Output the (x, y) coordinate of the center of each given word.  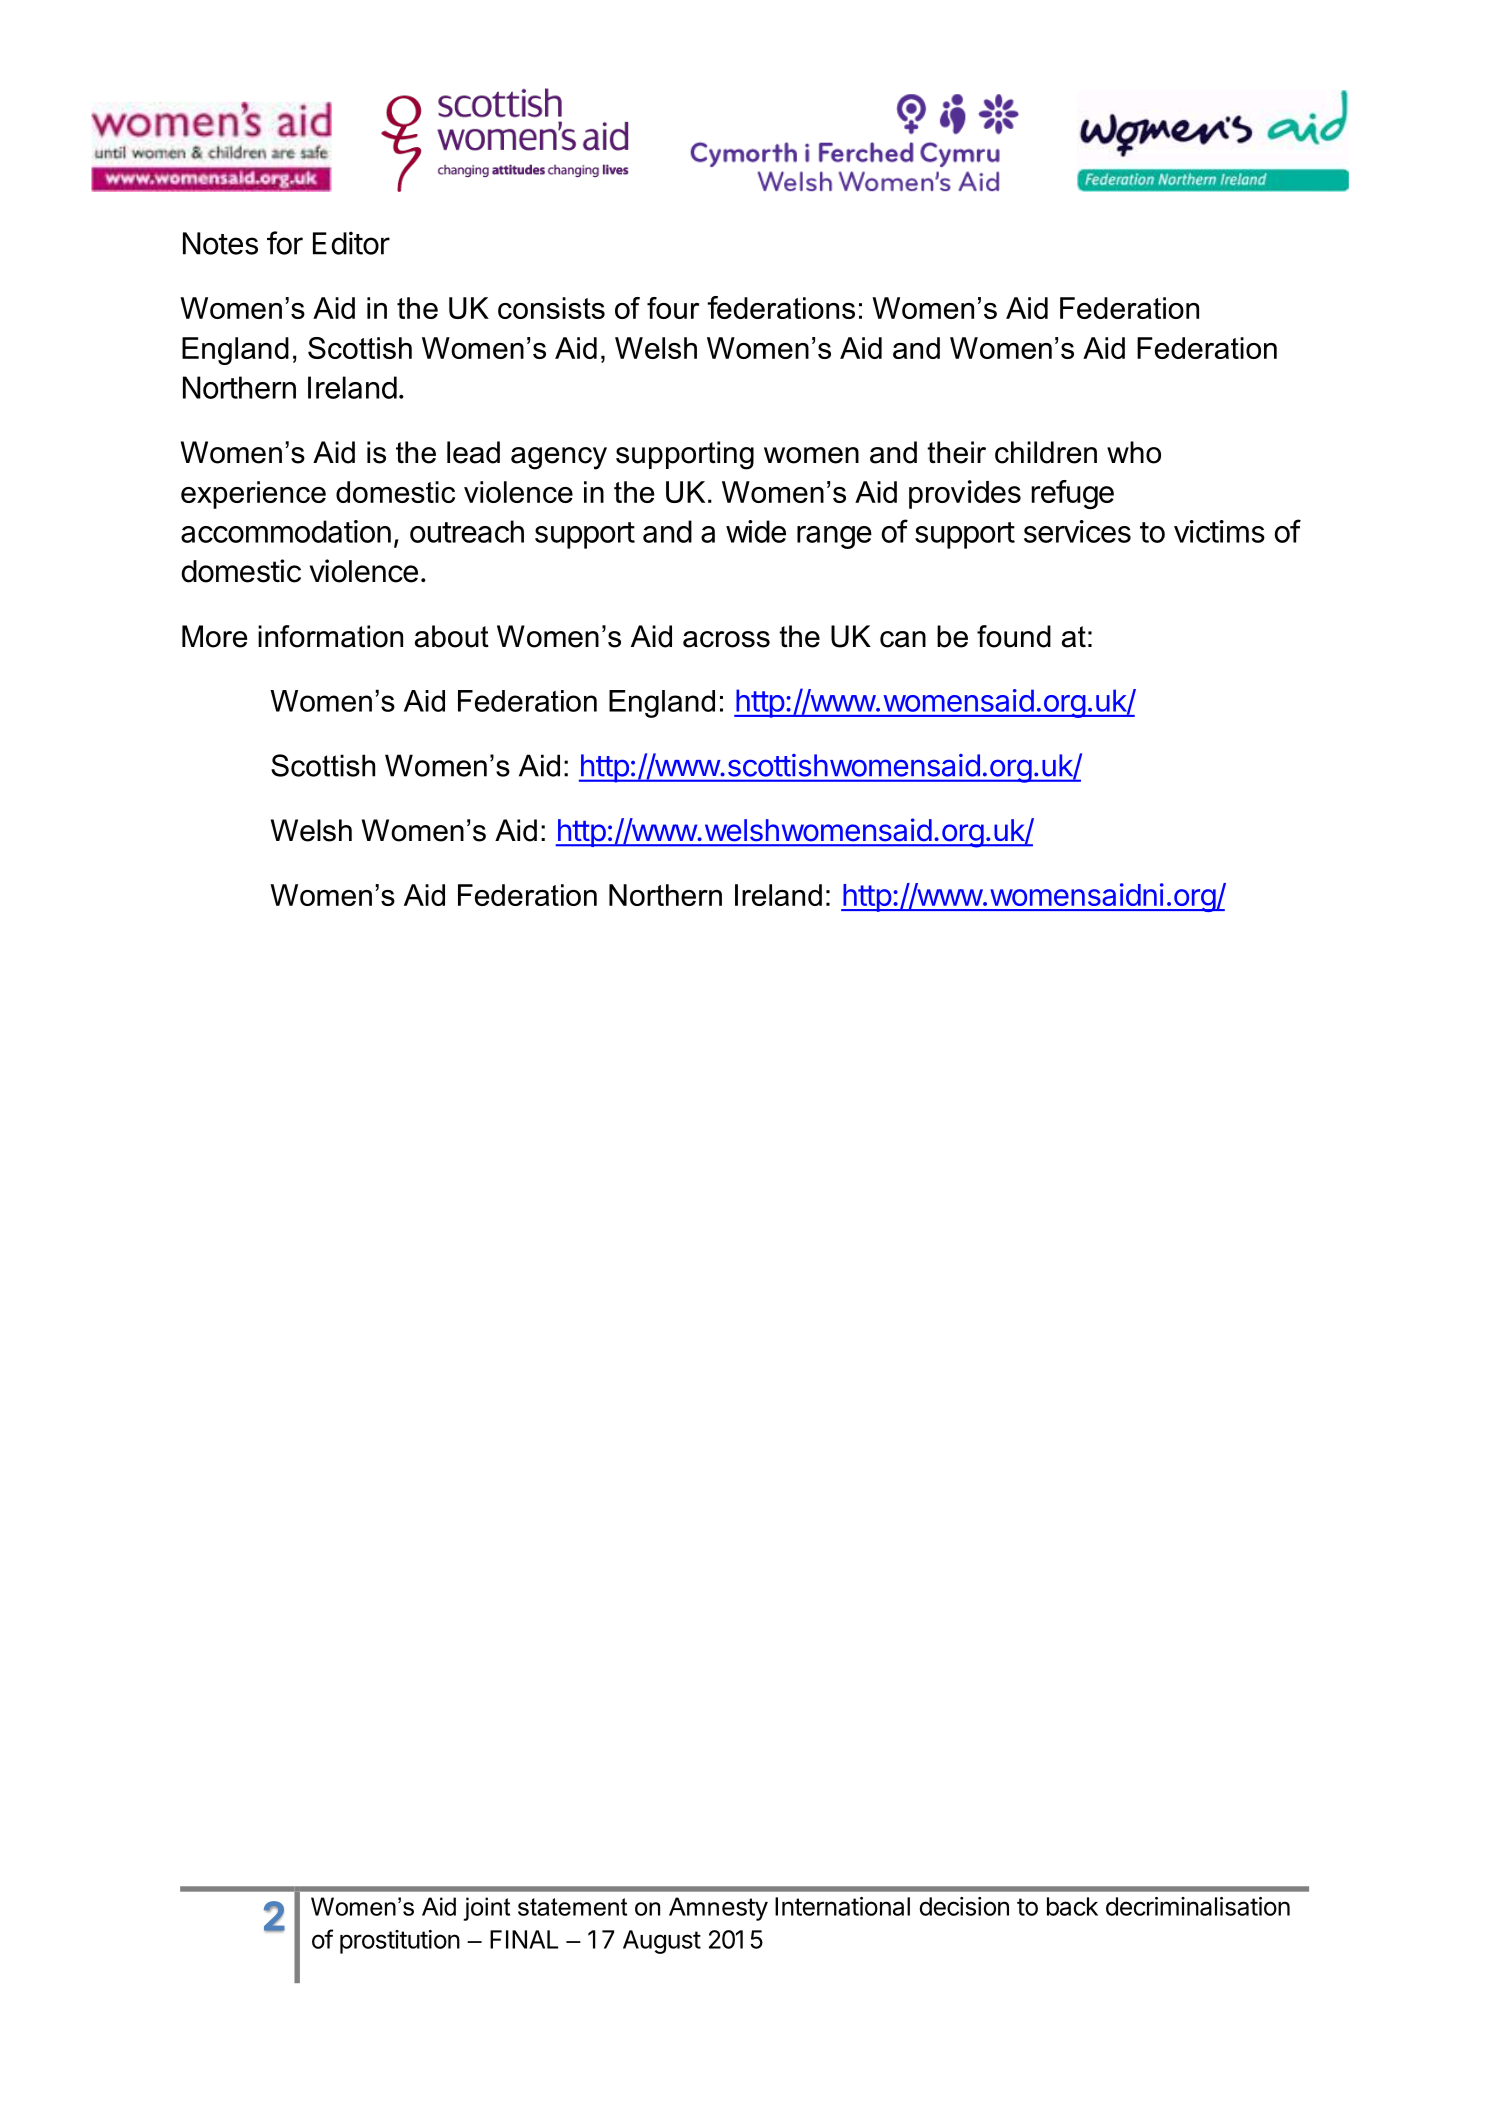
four (673, 308)
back (1072, 1906)
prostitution (400, 1942)
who (1134, 452)
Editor (351, 243)
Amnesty (718, 1909)
